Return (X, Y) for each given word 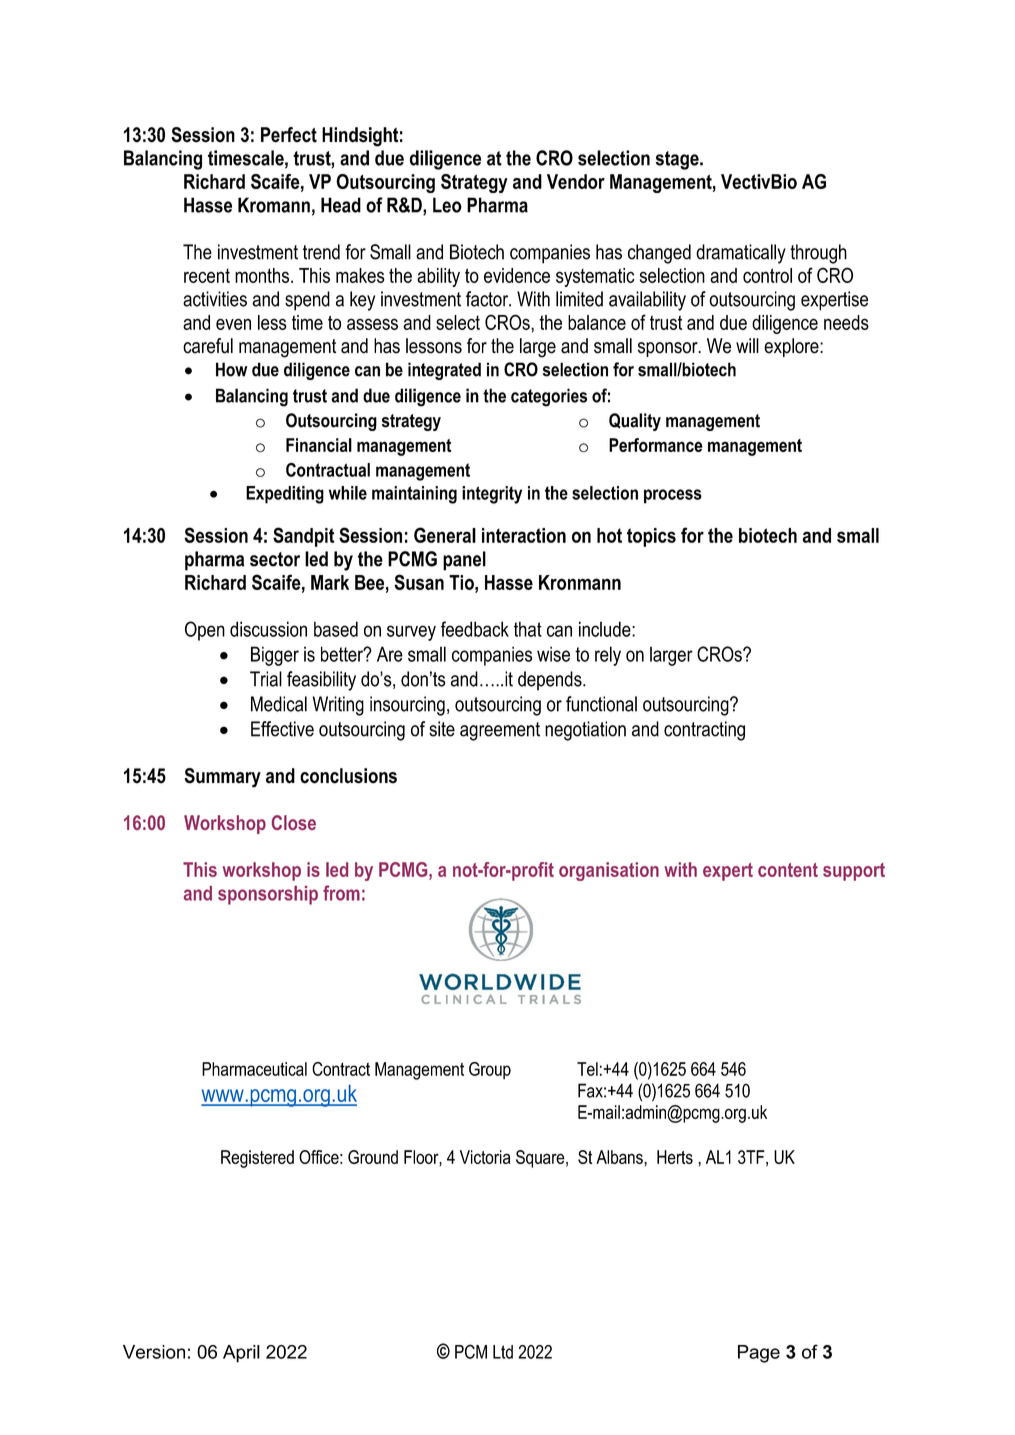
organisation (609, 871)
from (341, 893)
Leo (447, 205)
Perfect (289, 135)
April (241, 1354)
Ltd (503, 1352)
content (788, 870)
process (673, 496)
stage (678, 160)
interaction (524, 535)
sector (275, 559)
